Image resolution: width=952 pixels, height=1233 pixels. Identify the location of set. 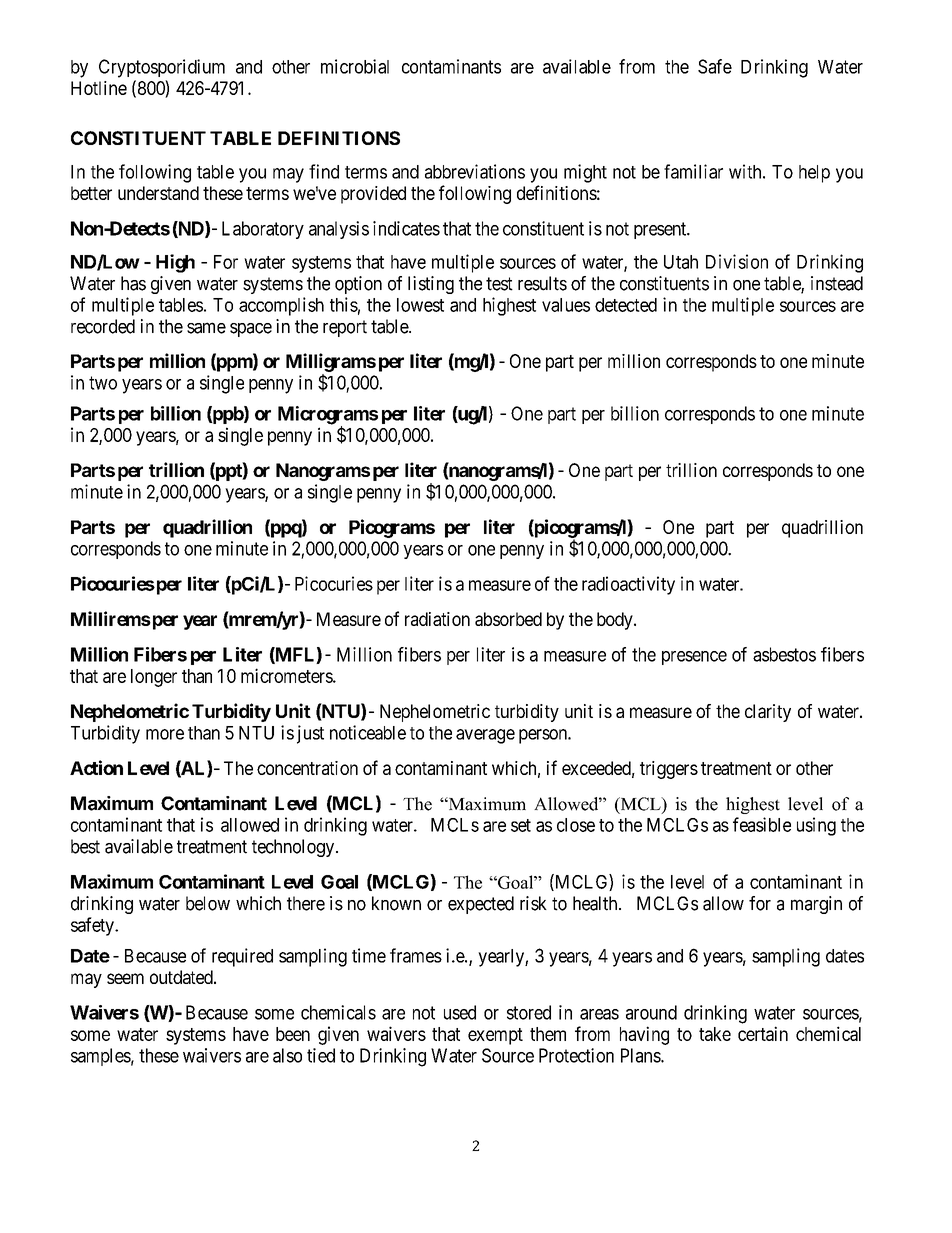
(521, 825).
